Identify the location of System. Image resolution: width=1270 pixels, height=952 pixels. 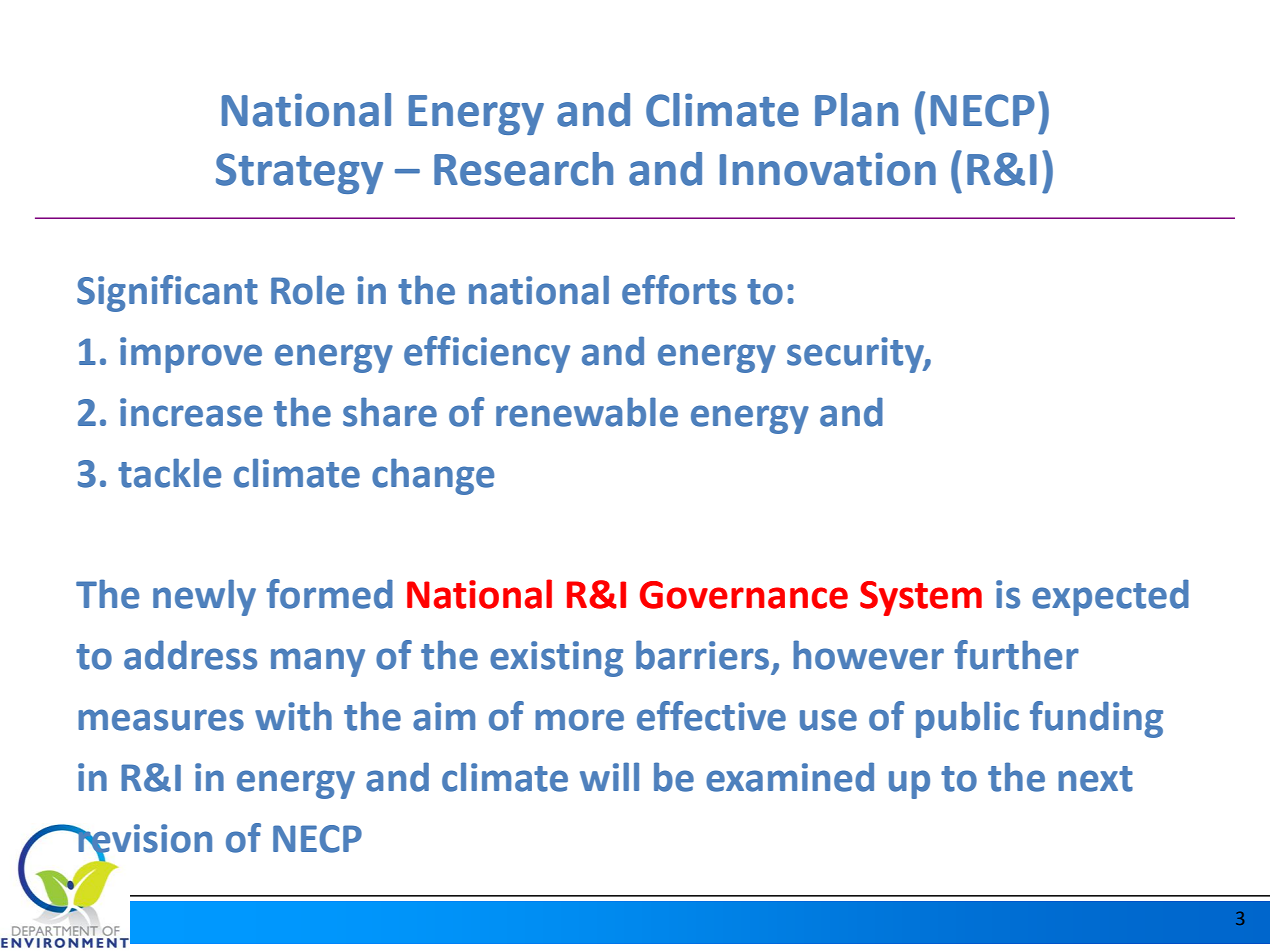
(921, 598).
